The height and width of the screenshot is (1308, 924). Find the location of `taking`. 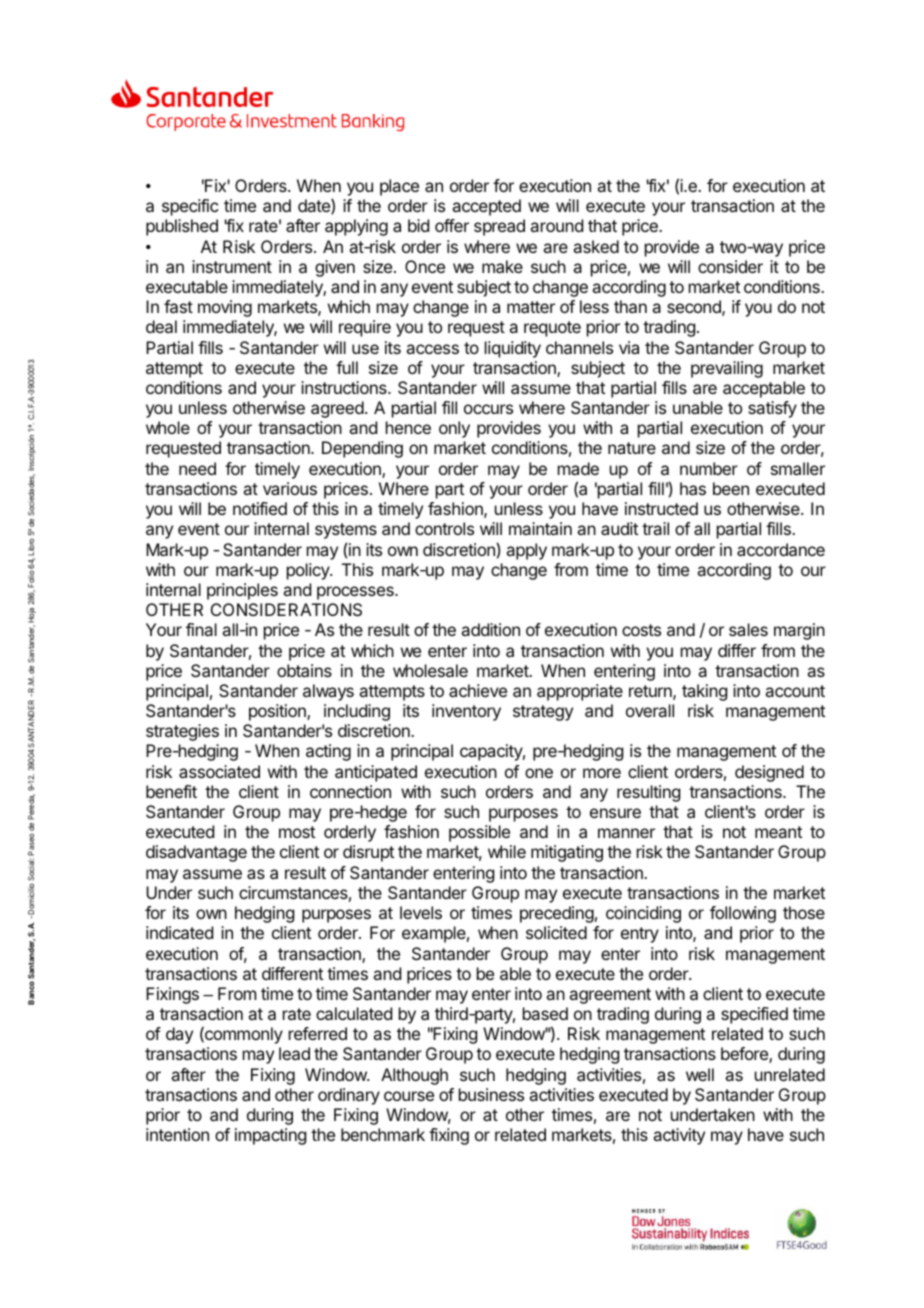

taking is located at coordinates (704, 692).
